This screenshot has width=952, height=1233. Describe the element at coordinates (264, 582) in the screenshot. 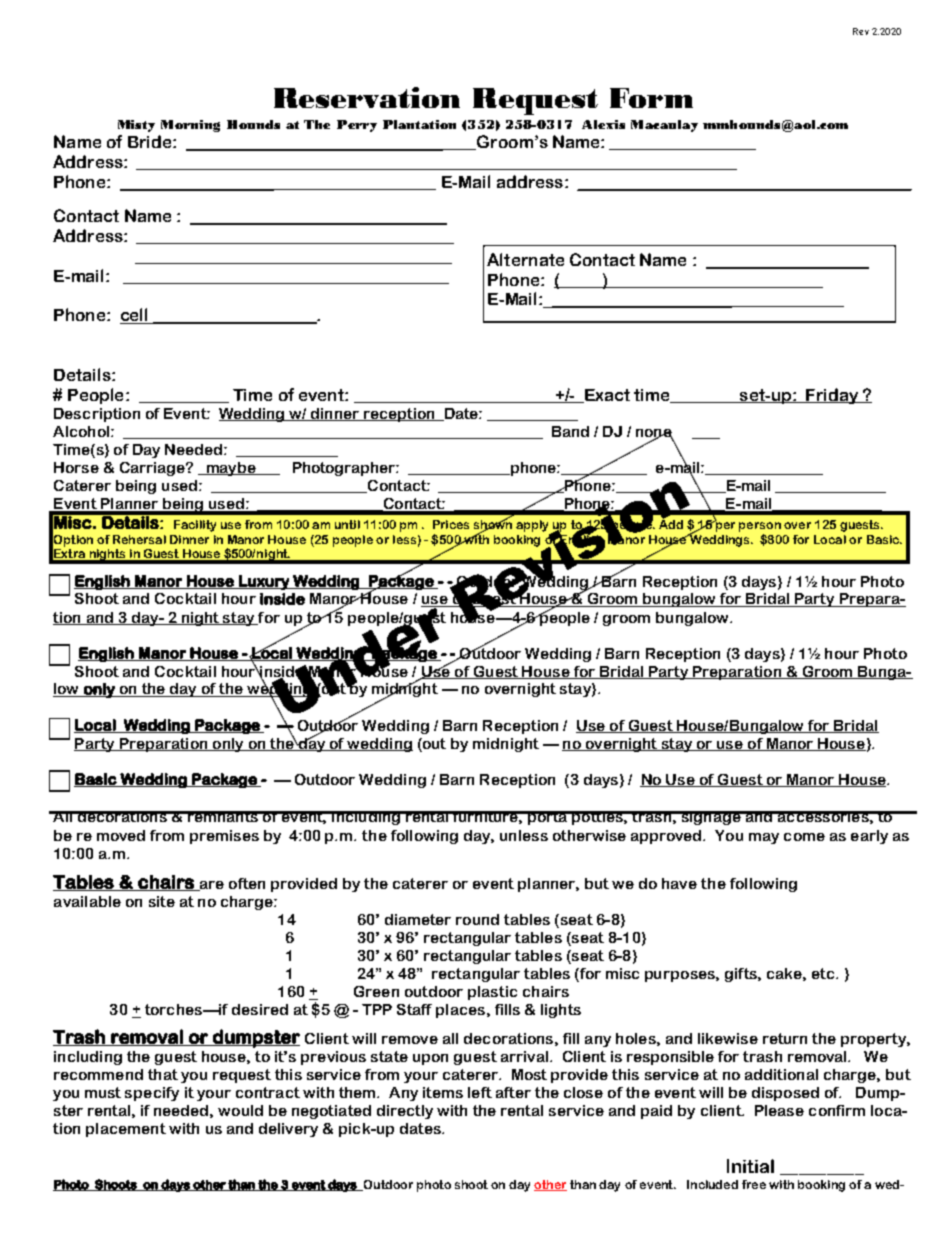

I see `Luxury` at that location.
